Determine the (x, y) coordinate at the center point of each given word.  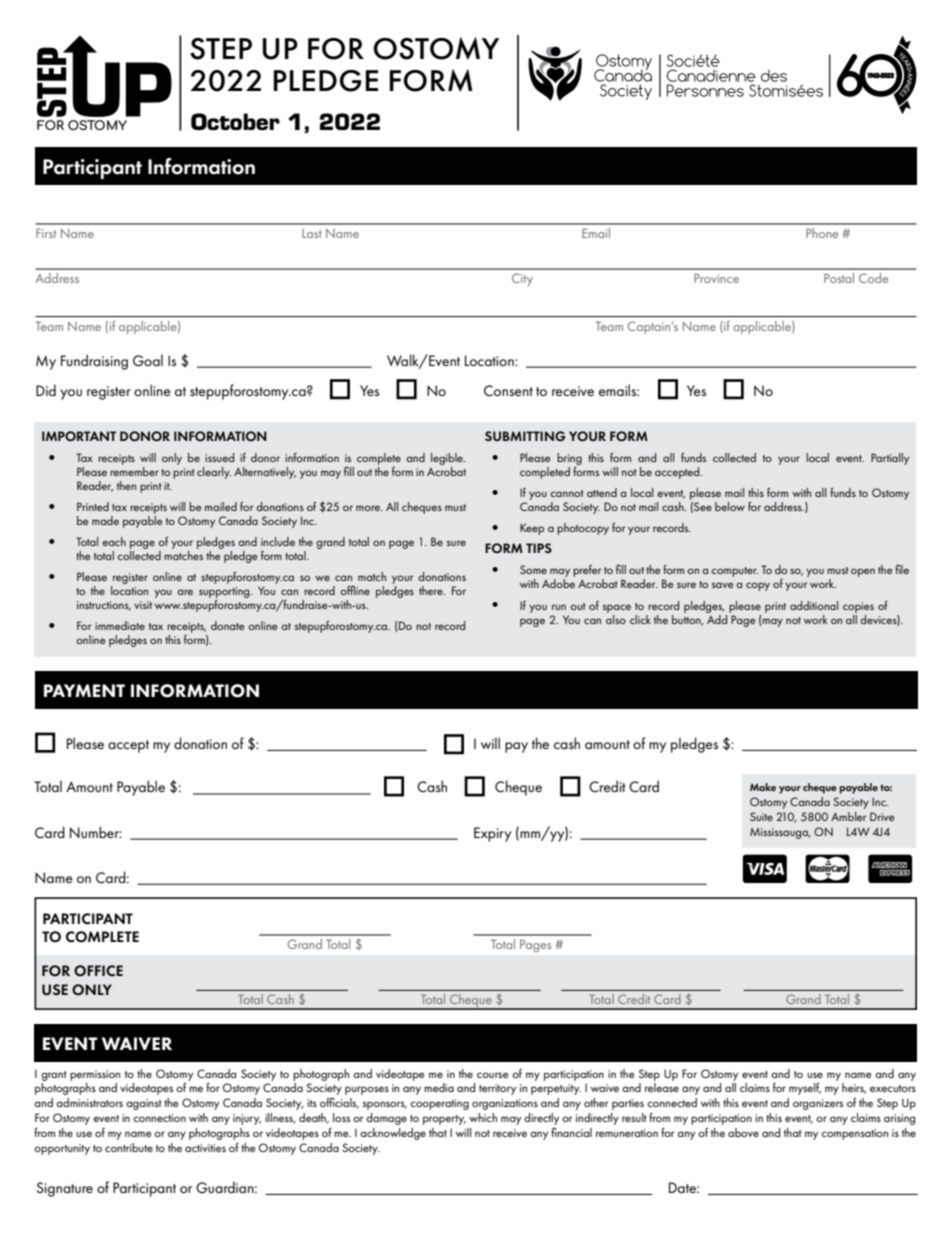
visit (143, 605)
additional (814, 605)
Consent (508, 390)
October (235, 121)
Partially (890, 459)
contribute (129, 1147)
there (432, 590)
